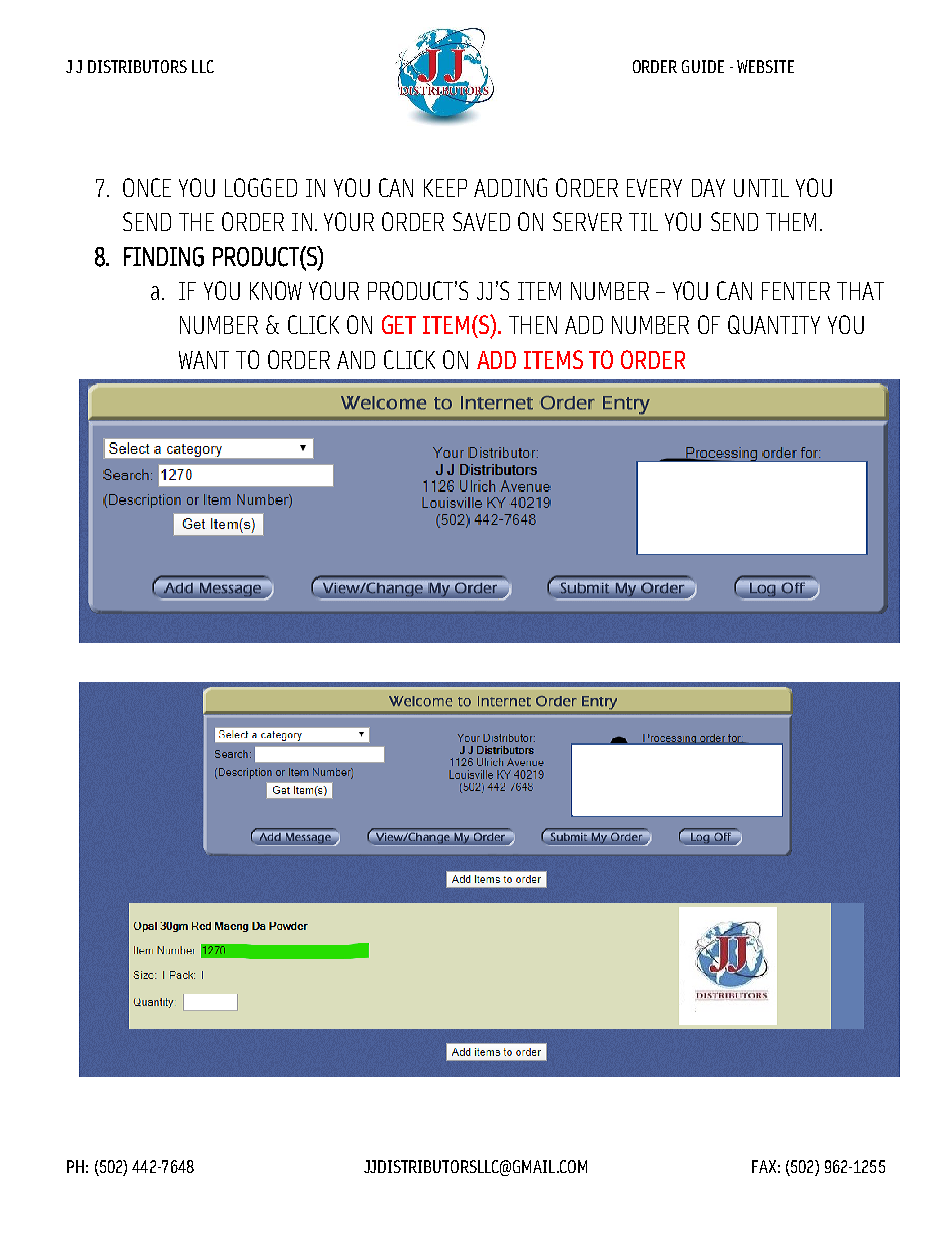  What do you see at coordinates (765, 66) in the screenshot?
I see `WEBSITE` at bounding box center [765, 66].
